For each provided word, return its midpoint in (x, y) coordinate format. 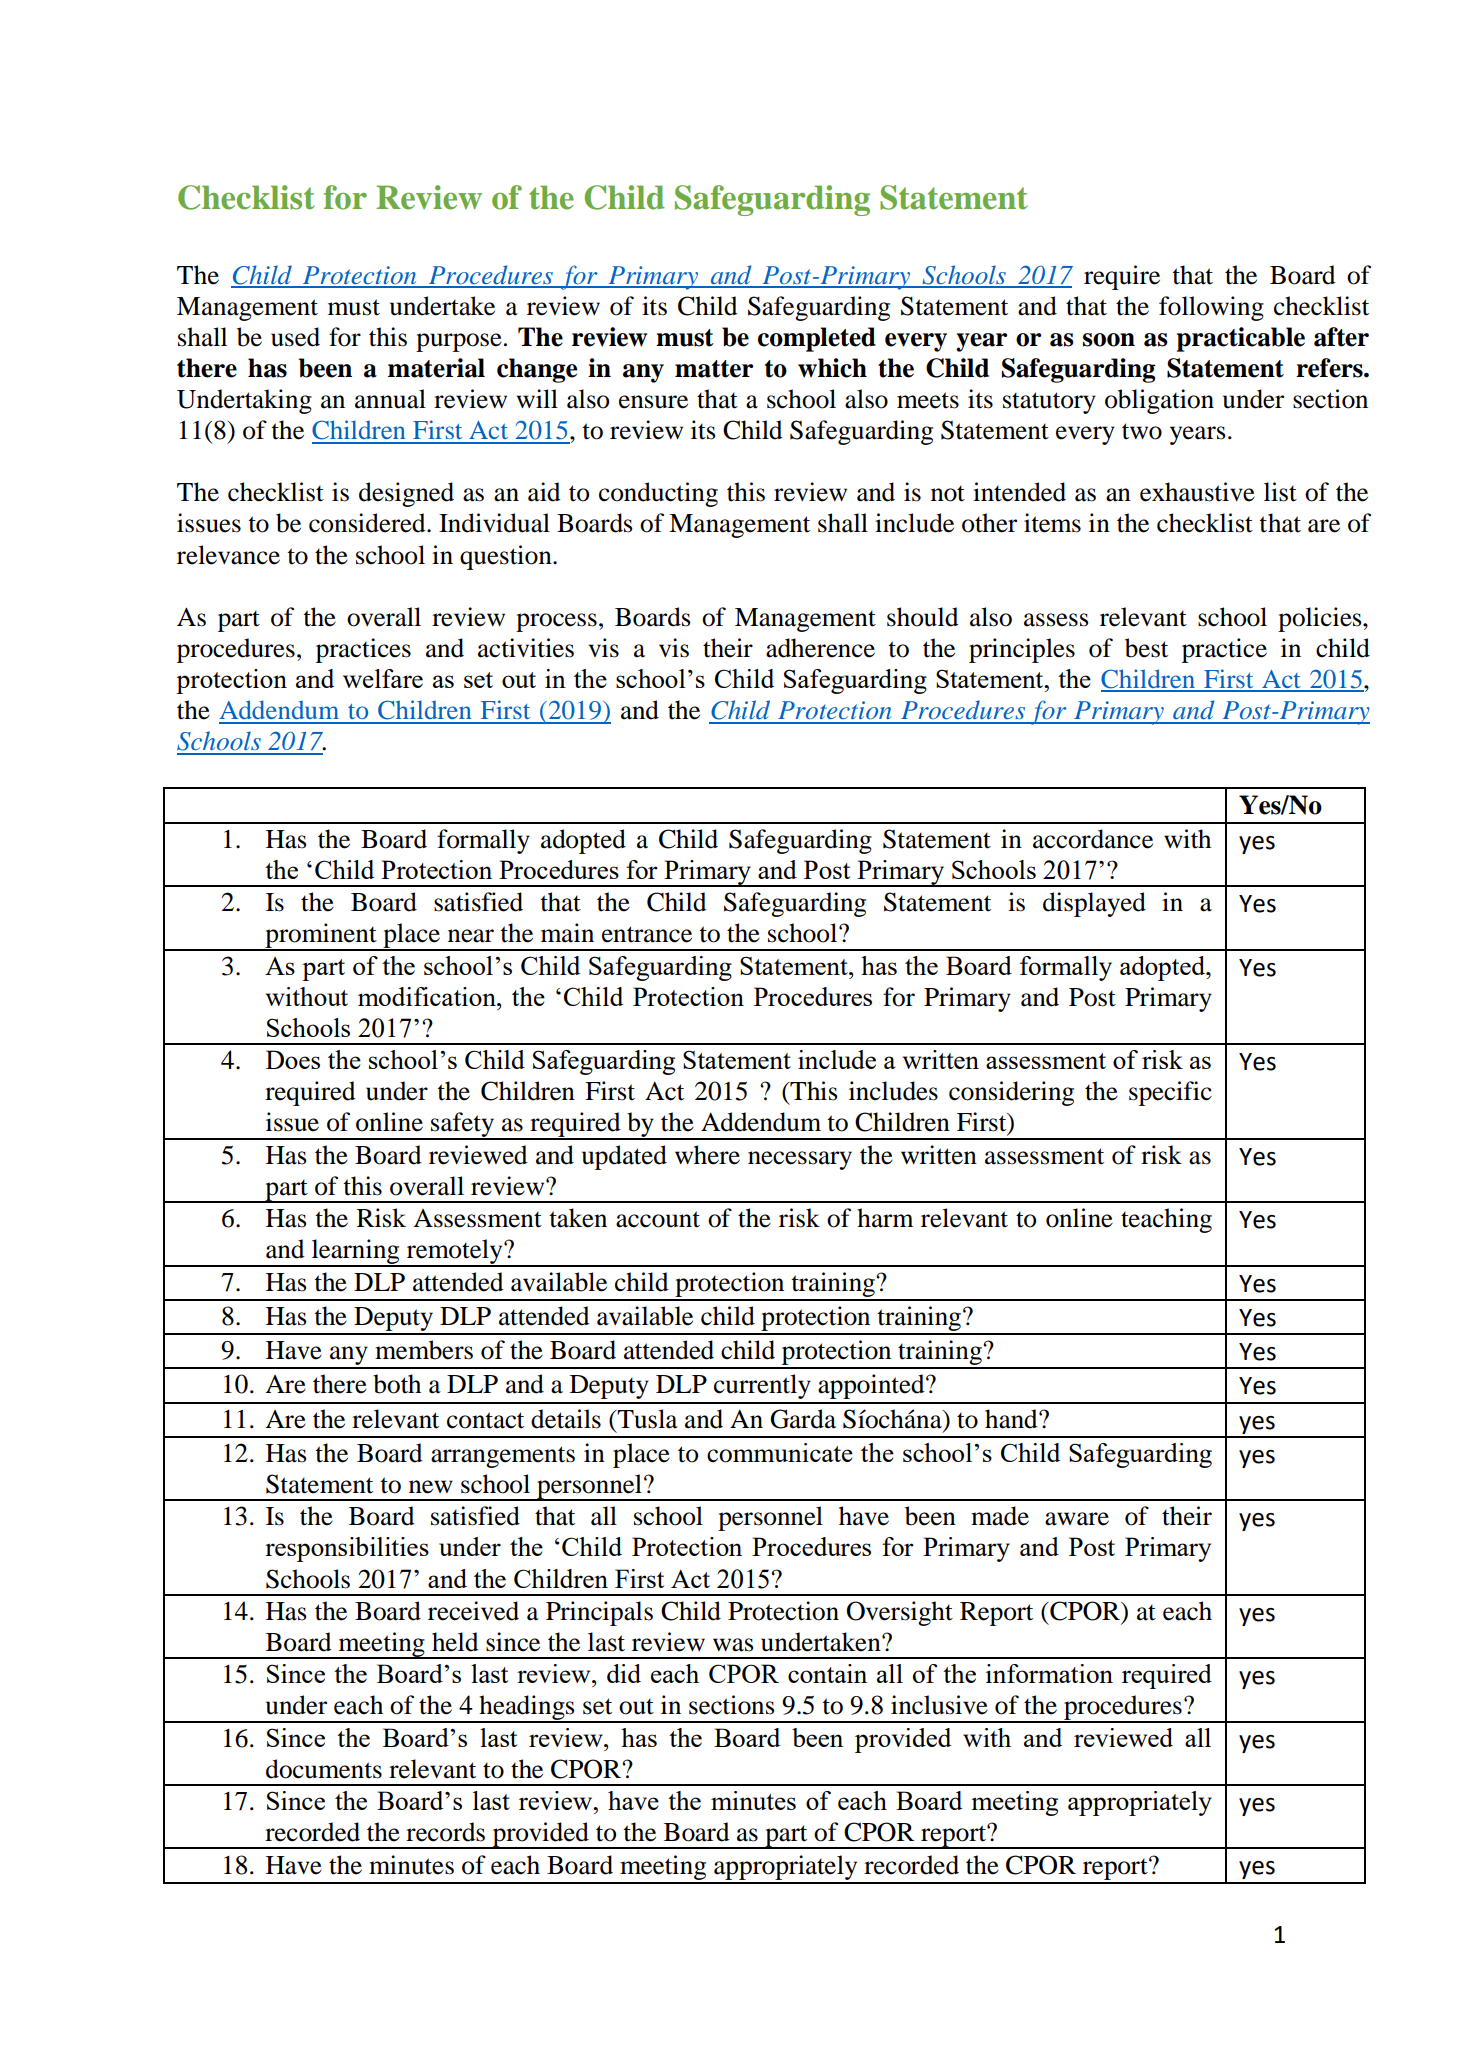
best (1146, 648)
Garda (803, 1419)
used (295, 337)
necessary (800, 1160)
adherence (820, 648)
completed (817, 339)
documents (324, 1769)
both (397, 1384)
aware (1077, 1519)
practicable (1241, 339)
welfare (383, 678)
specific (1170, 1093)
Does (293, 1059)
